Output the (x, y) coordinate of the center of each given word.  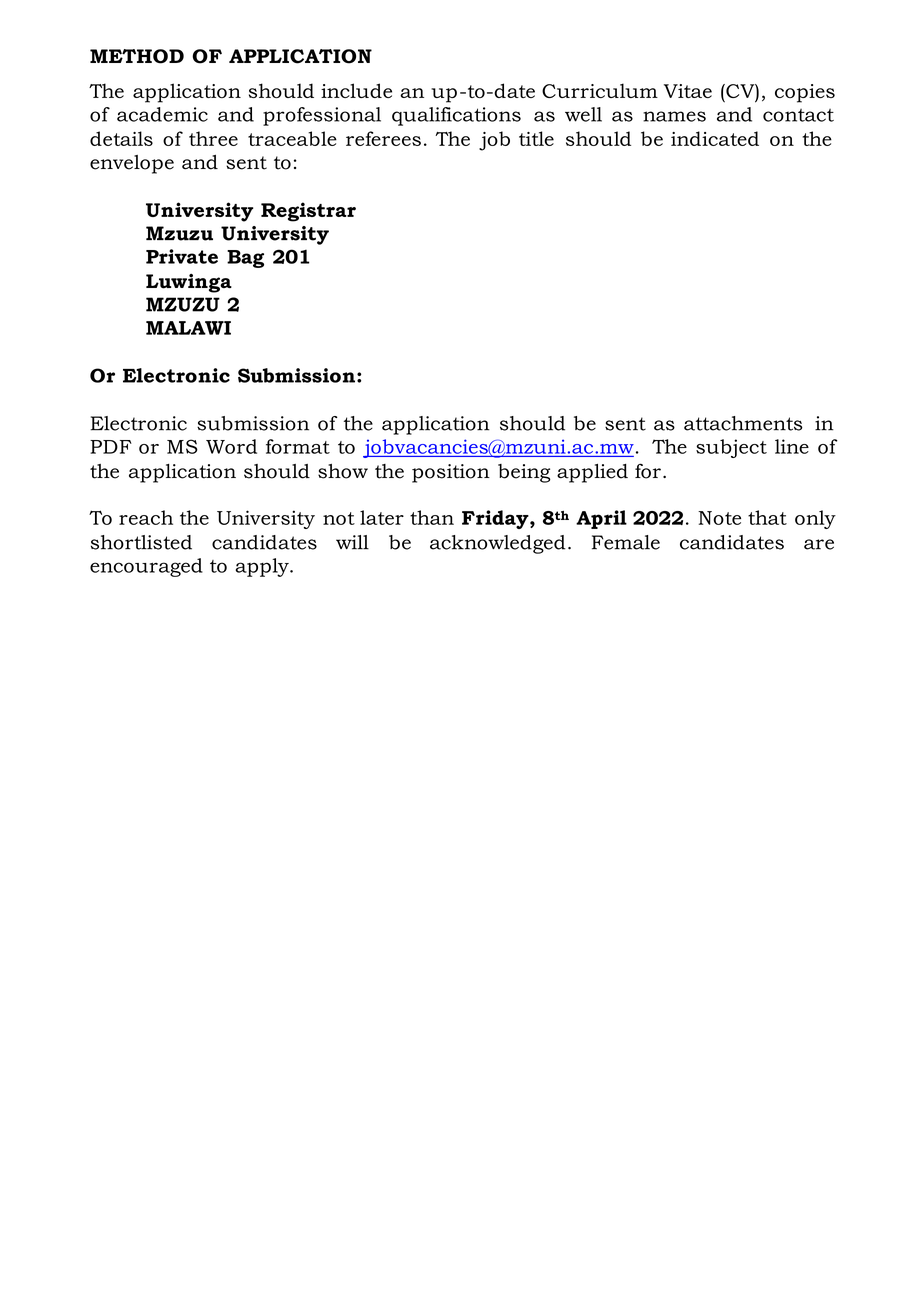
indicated (715, 138)
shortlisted (141, 542)
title (536, 138)
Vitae (688, 91)
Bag (245, 259)
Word (231, 446)
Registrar (308, 212)
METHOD (137, 56)
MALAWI (188, 328)
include (356, 90)
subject (731, 448)
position (451, 473)
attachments (743, 423)
